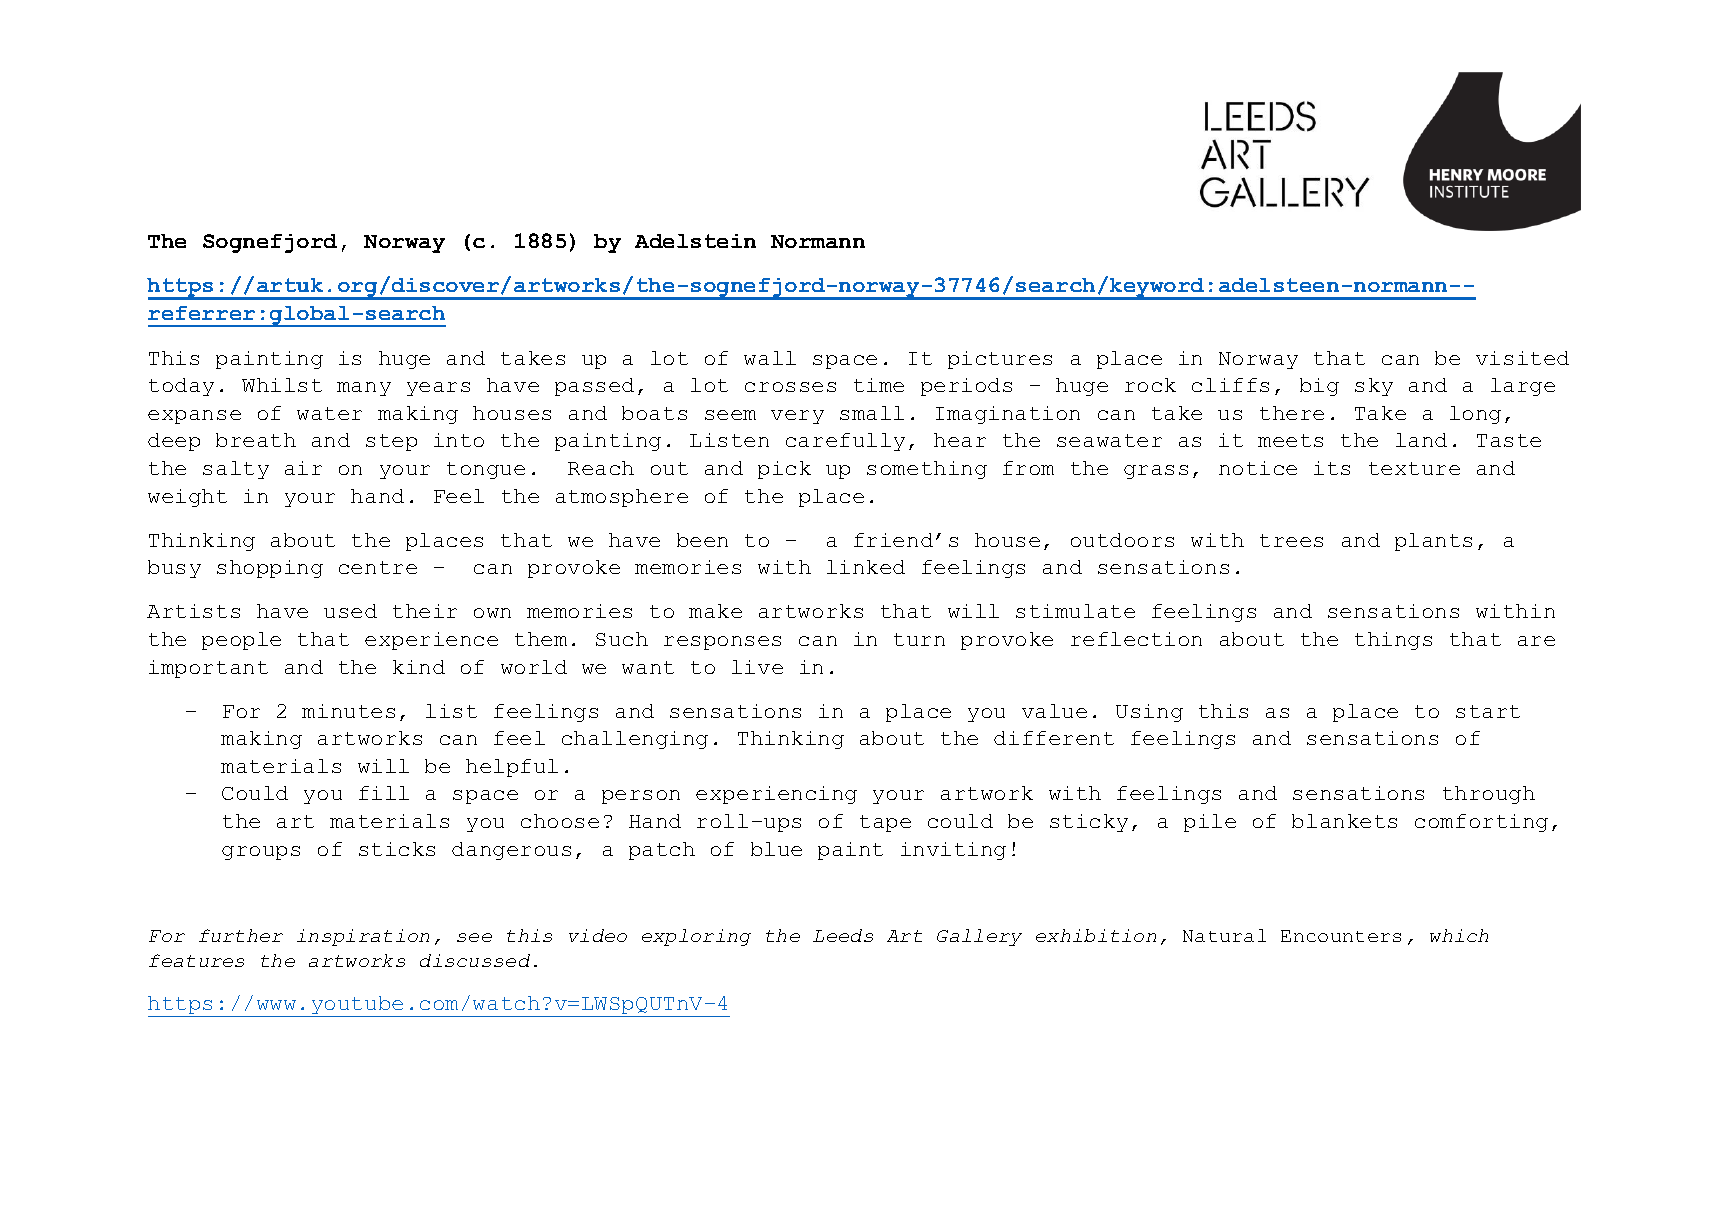 The height and width of the screenshot is (1222, 1728). Describe the element at coordinates (866, 567) in the screenshot. I see `linked` at that location.
